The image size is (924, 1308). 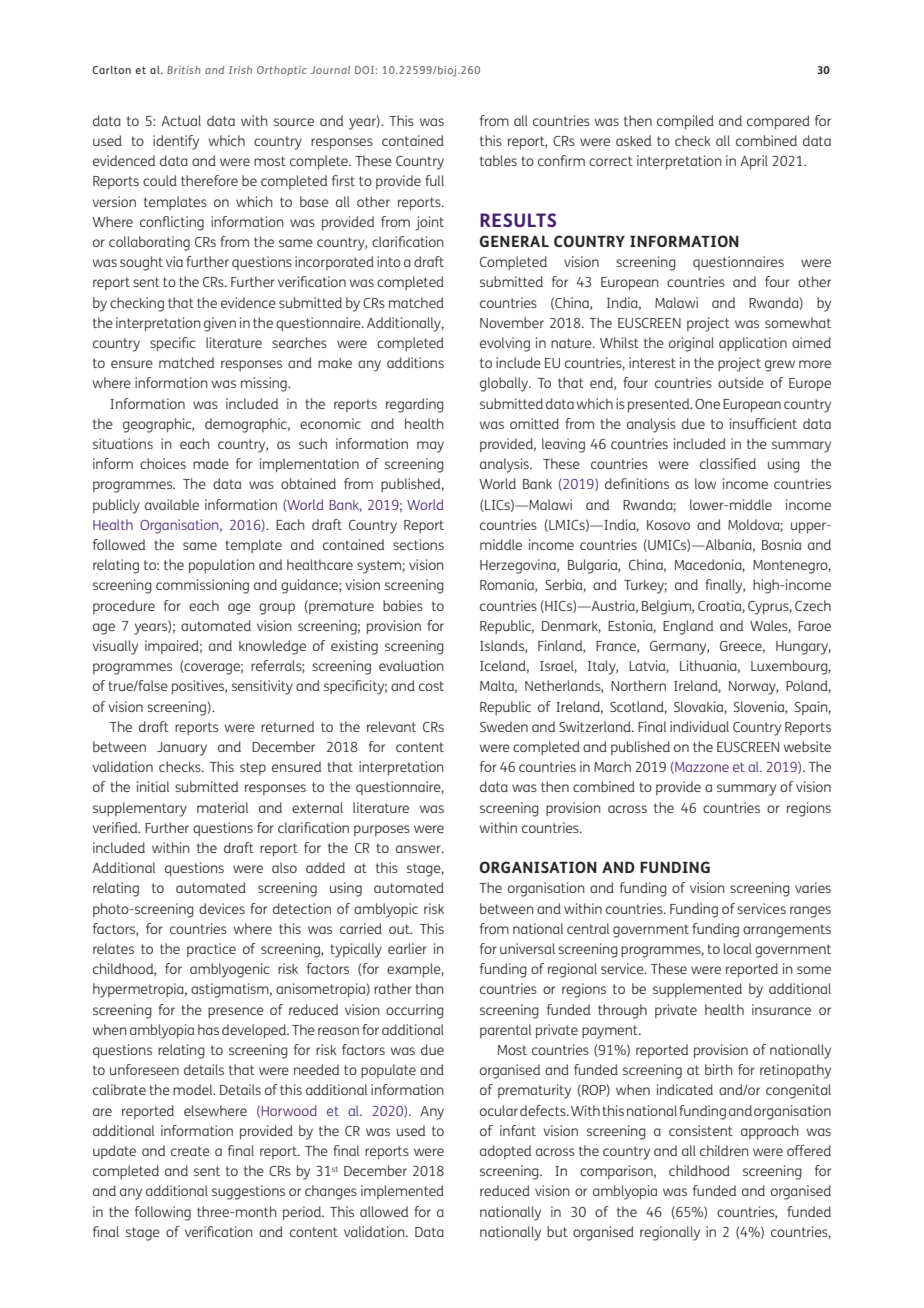 I want to click on cost, so click(x=431, y=686).
